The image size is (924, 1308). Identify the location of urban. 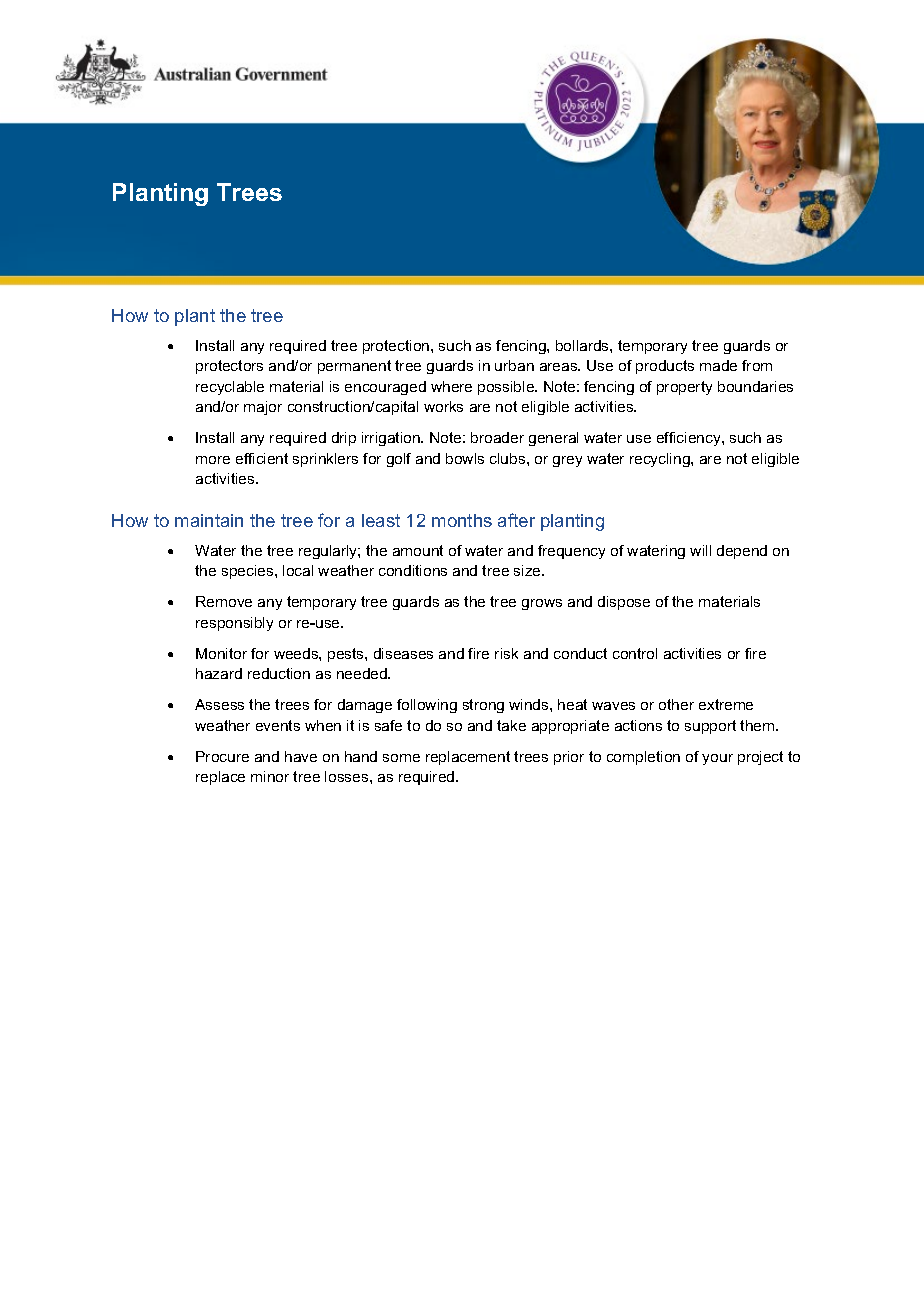
(514, 365).
